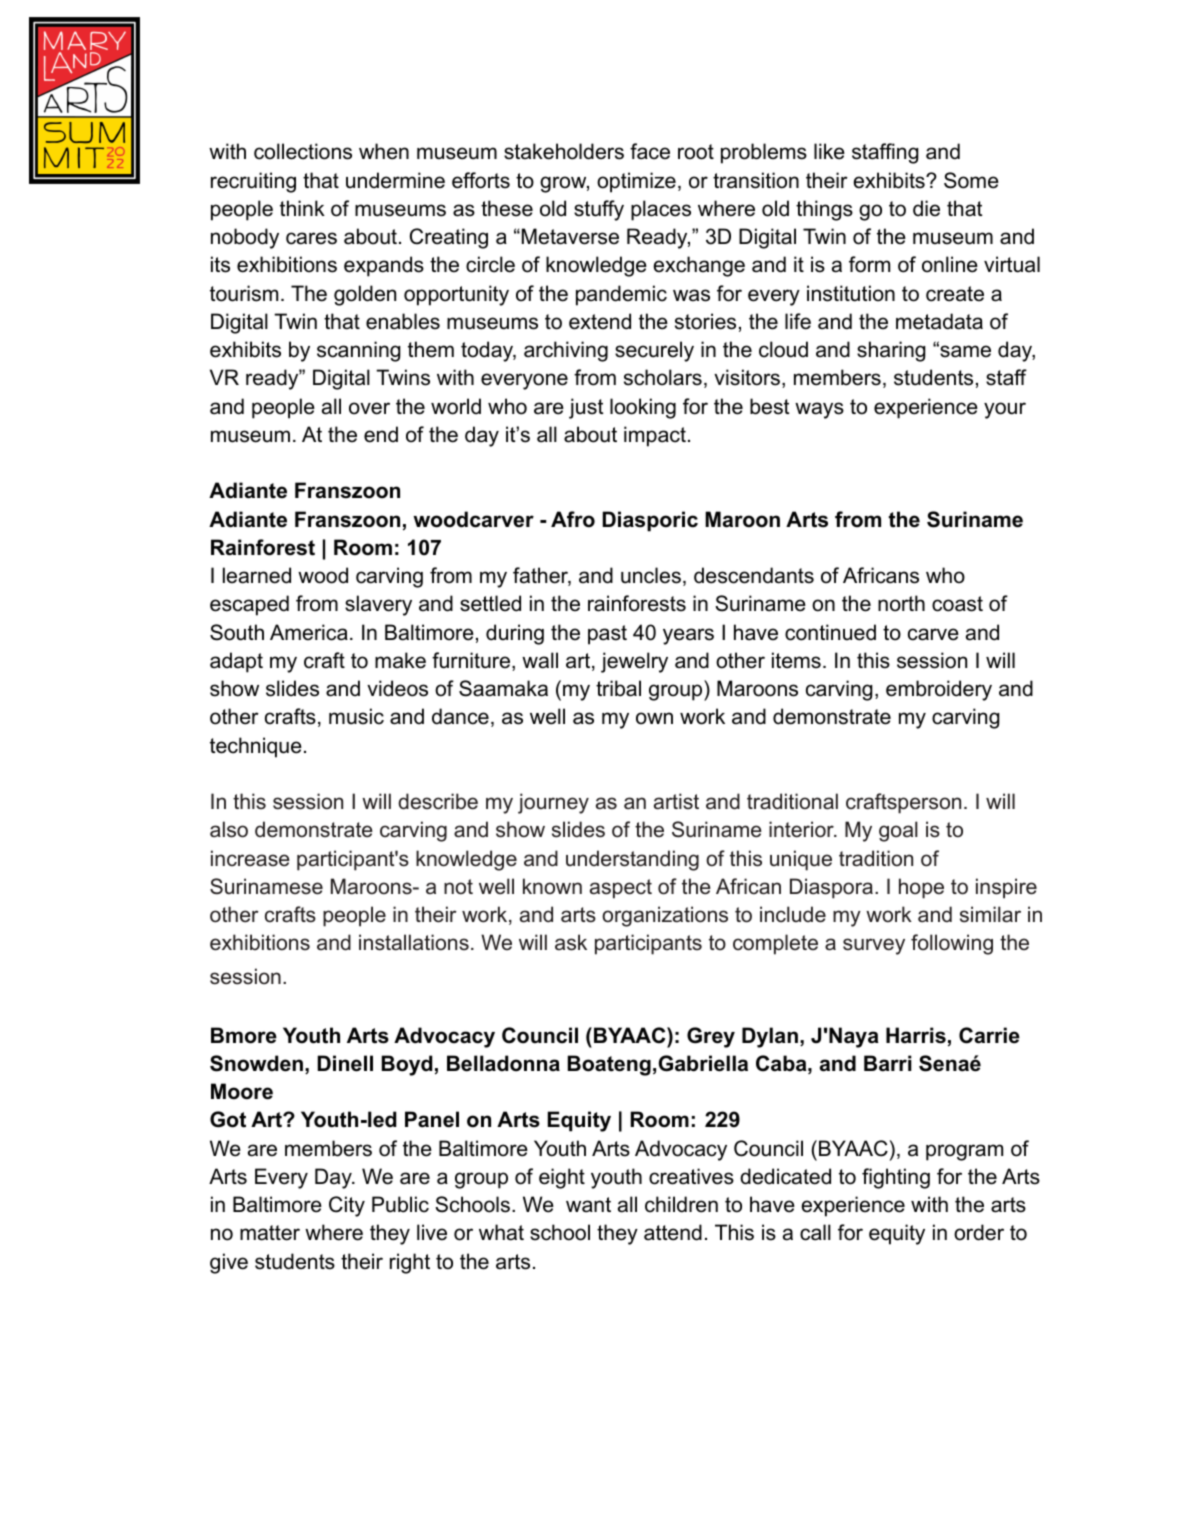  What do you see at coordinates (891, 351) in the screenshot?
I see `sharing` at bounding box center [891, 351].
